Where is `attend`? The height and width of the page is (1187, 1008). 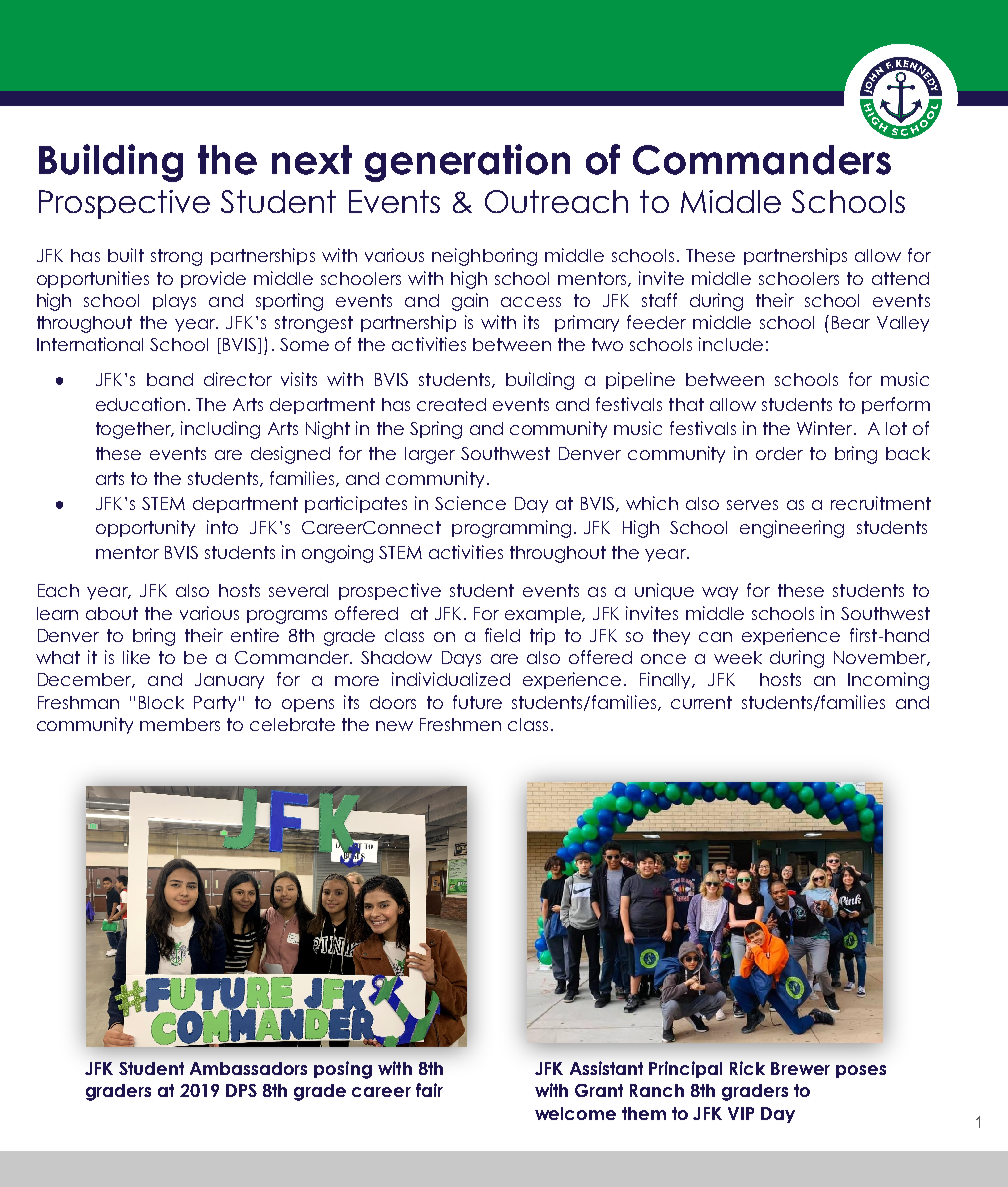
attend is located at coordinates (900, 278).
